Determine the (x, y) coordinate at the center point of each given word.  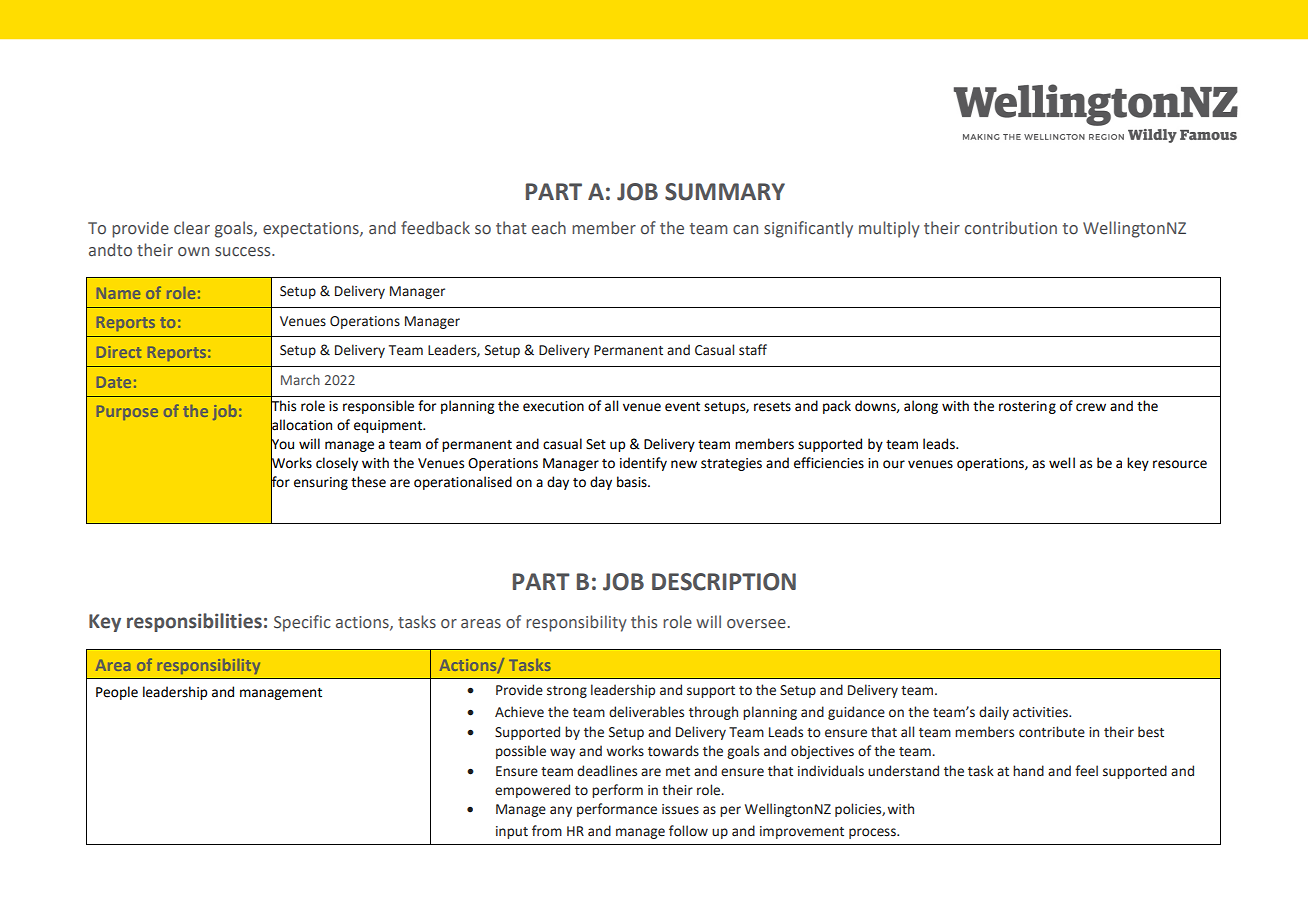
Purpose (127, 413)
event (682, 407)
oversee (756, 624)
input (512, 832)
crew (1091, 407)
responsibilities (194, 622)
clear (192, 228)
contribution (1011, 228)
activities (1041, 712)
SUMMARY (725, 192)
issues (680, 809)
